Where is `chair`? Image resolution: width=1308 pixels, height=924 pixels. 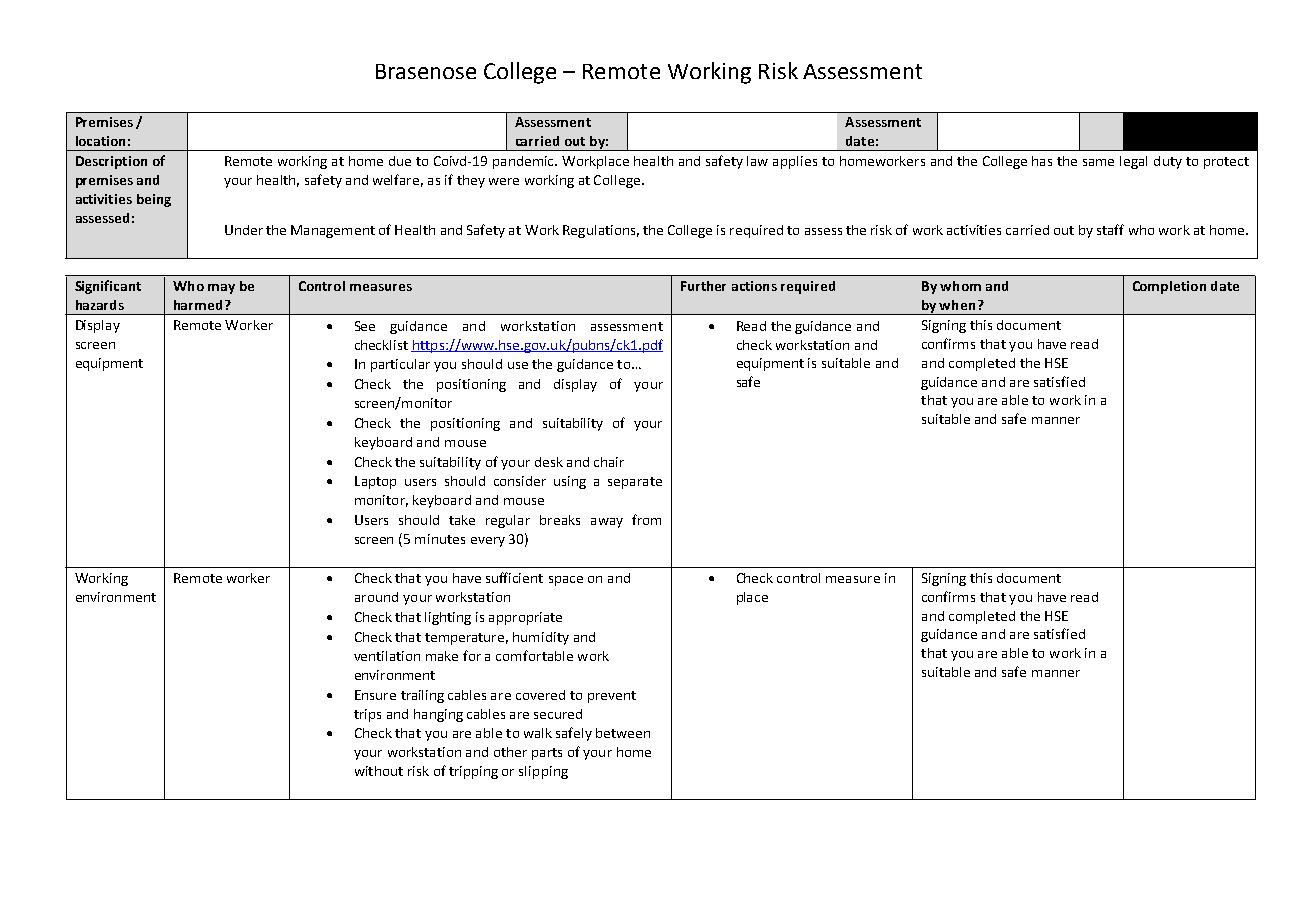 chair is located at coordinates (609, 462).
